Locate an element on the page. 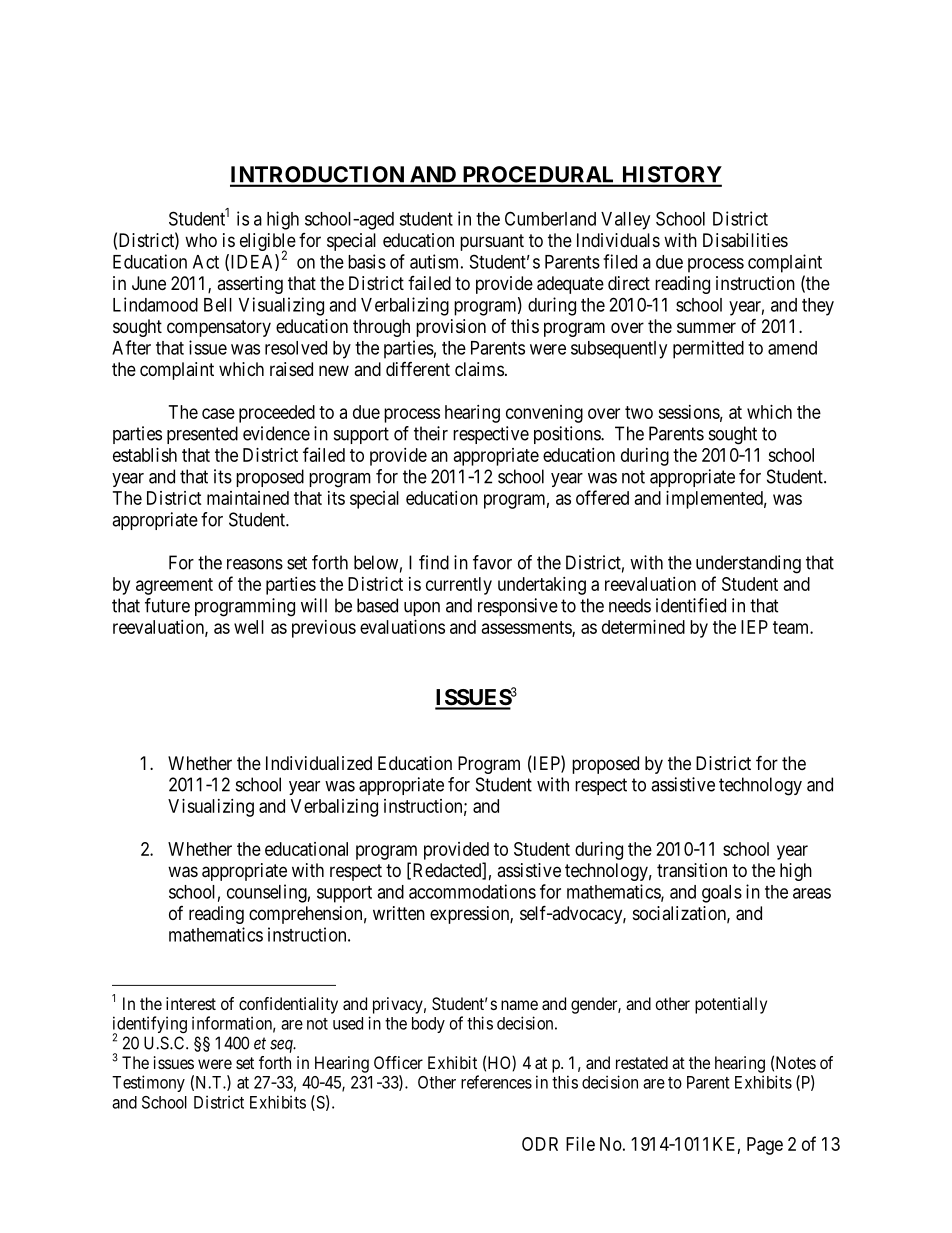 Image resolution: width=952 pixels, height=1233 pixels. Individualized is located at coordinates (319, 763).
